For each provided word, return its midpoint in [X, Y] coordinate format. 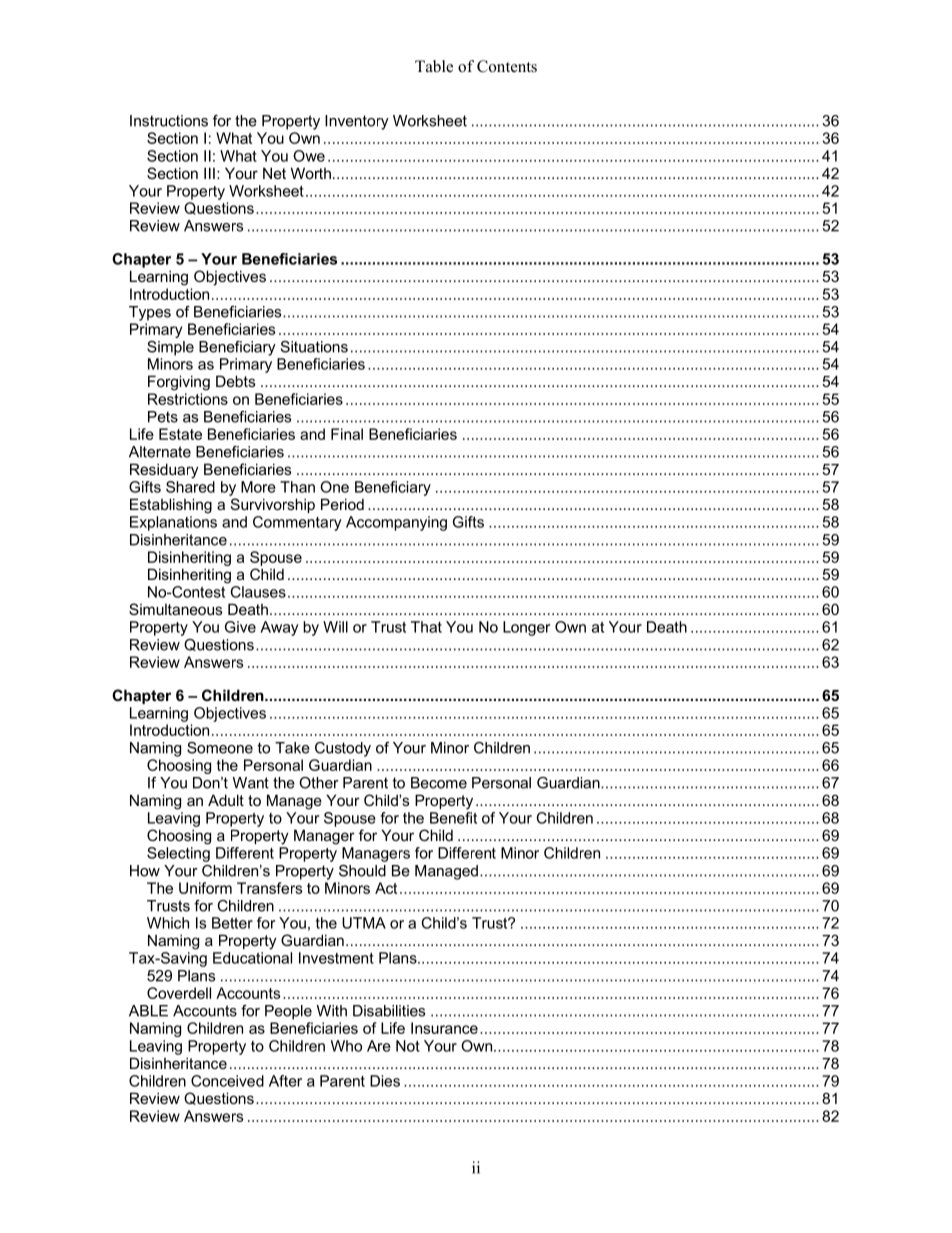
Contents [507, 66]
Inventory [357, 122]
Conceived [227, 1081]
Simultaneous [175, 609]
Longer [526, 628]
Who [346, 1046]
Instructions [169, 121]
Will [335, 627]
